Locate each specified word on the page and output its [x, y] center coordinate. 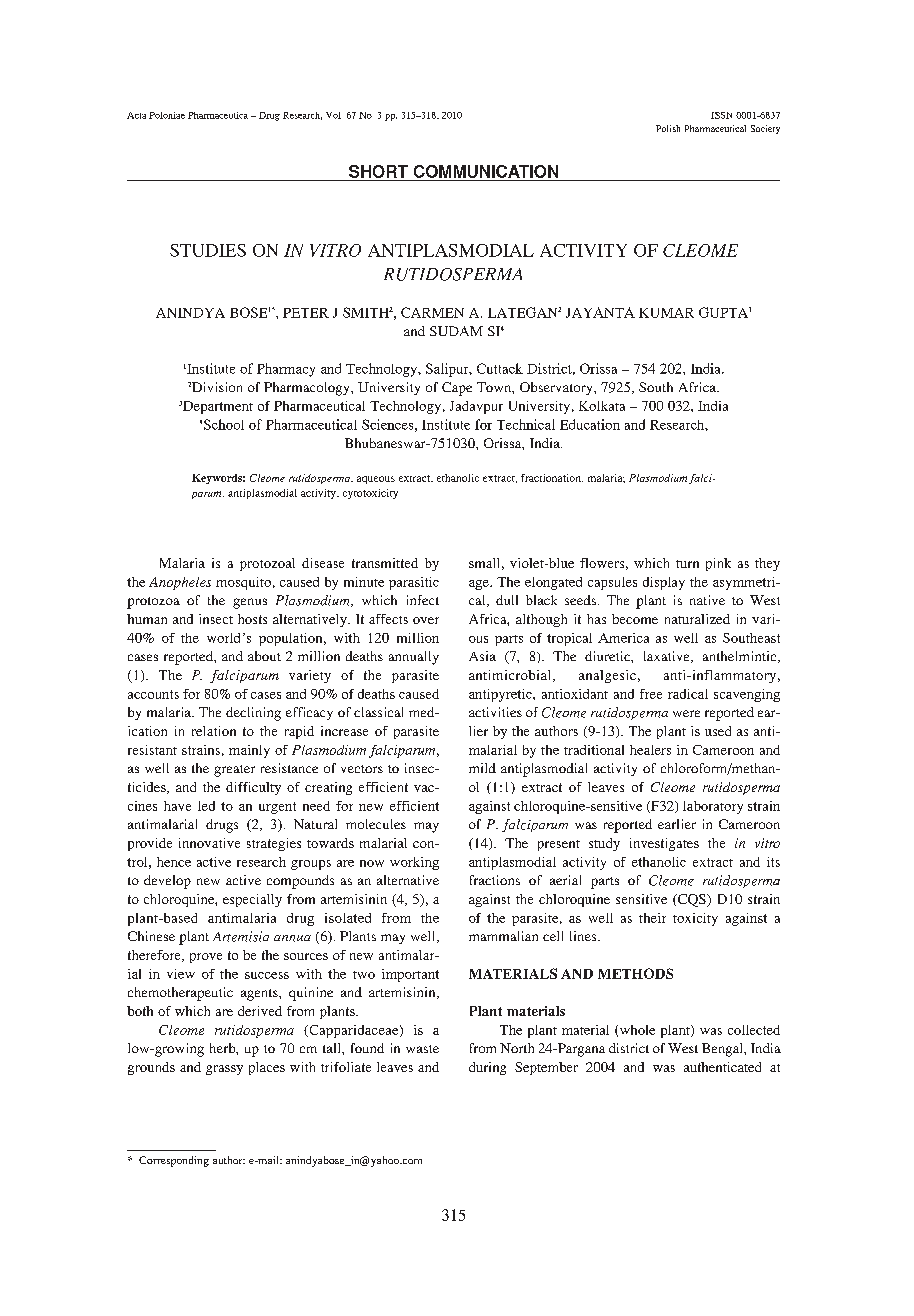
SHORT [378, 171]
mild [482, 768]
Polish [668, 128]
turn [687, 564]
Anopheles [180, 583]
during [487, 1068]
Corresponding [174, 1161]
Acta [136, 115]
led [206, 806]
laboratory [713, 807]
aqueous [376, 480]
